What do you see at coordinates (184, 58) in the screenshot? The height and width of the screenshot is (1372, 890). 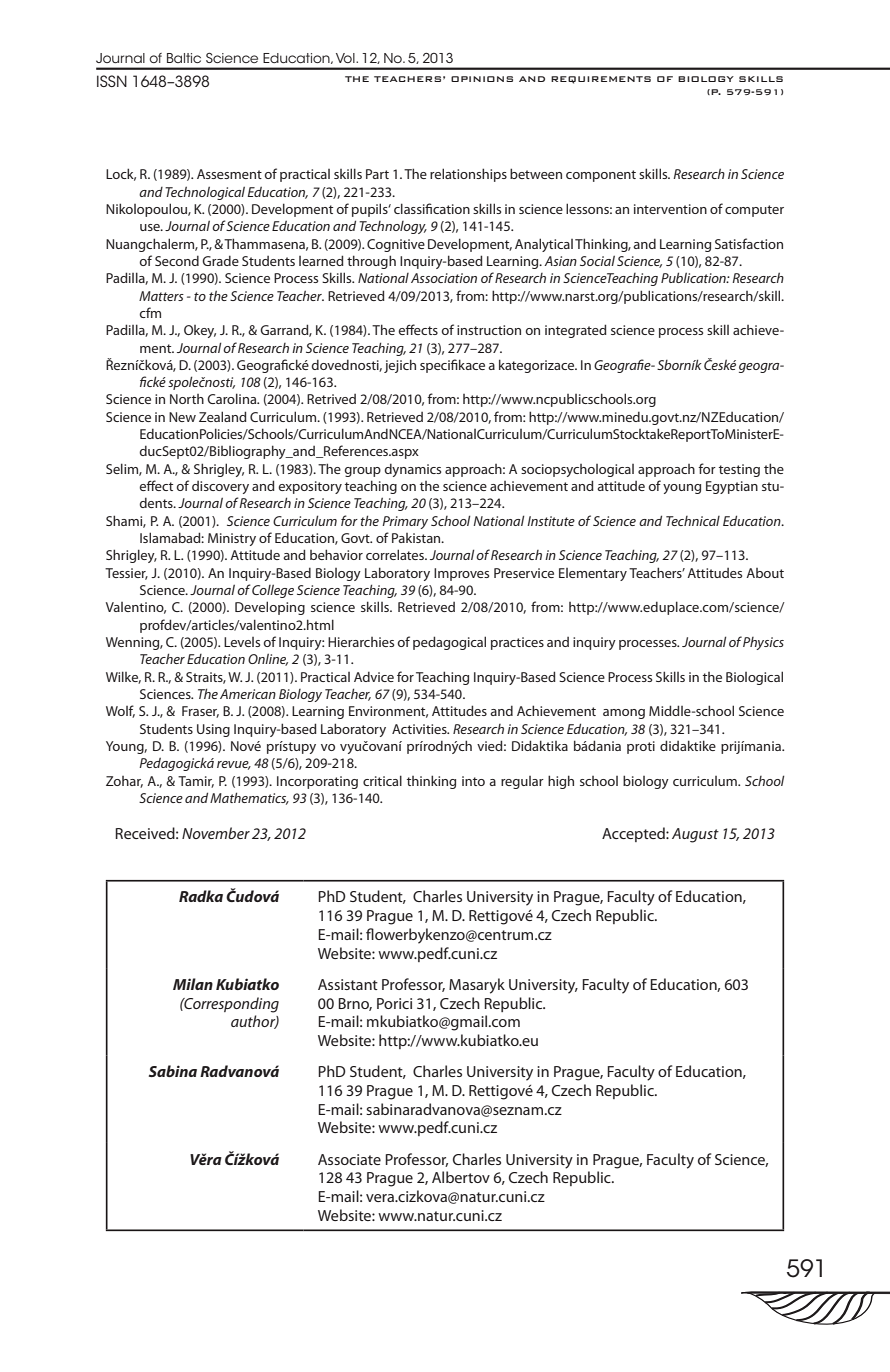 I see `Baltic` at bounding box center [184, 58].
